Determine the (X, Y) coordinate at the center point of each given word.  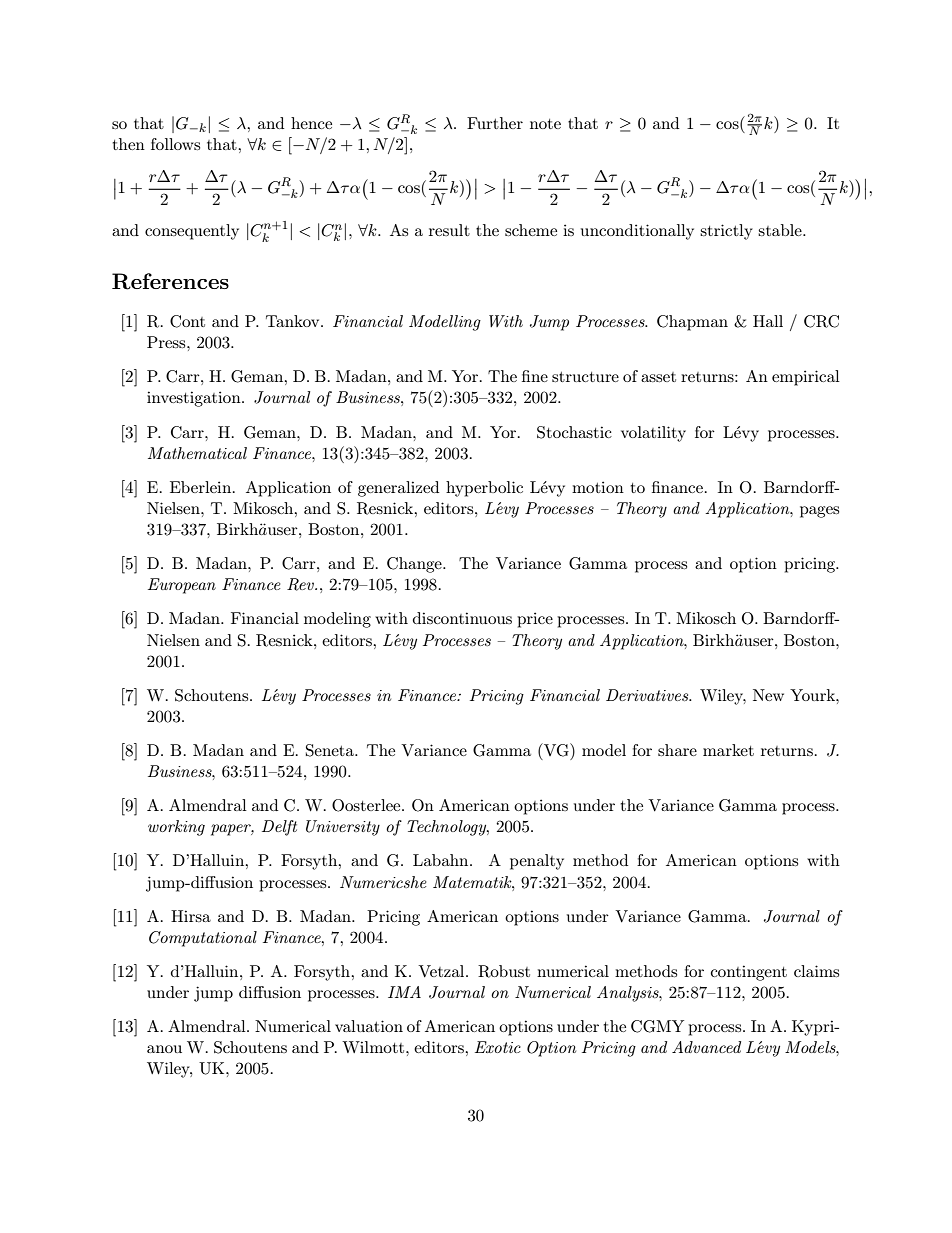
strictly (726, 232)
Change (415, 565)
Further (495, 123)
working (176, 828)
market (728, 750)
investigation (195, 399)
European (182, 586)
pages (819, 512)
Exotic (498, 1047)
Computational (203, 939)
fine (535, 376)
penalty (537, 862)
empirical (806, 378)
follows (175, 144)
